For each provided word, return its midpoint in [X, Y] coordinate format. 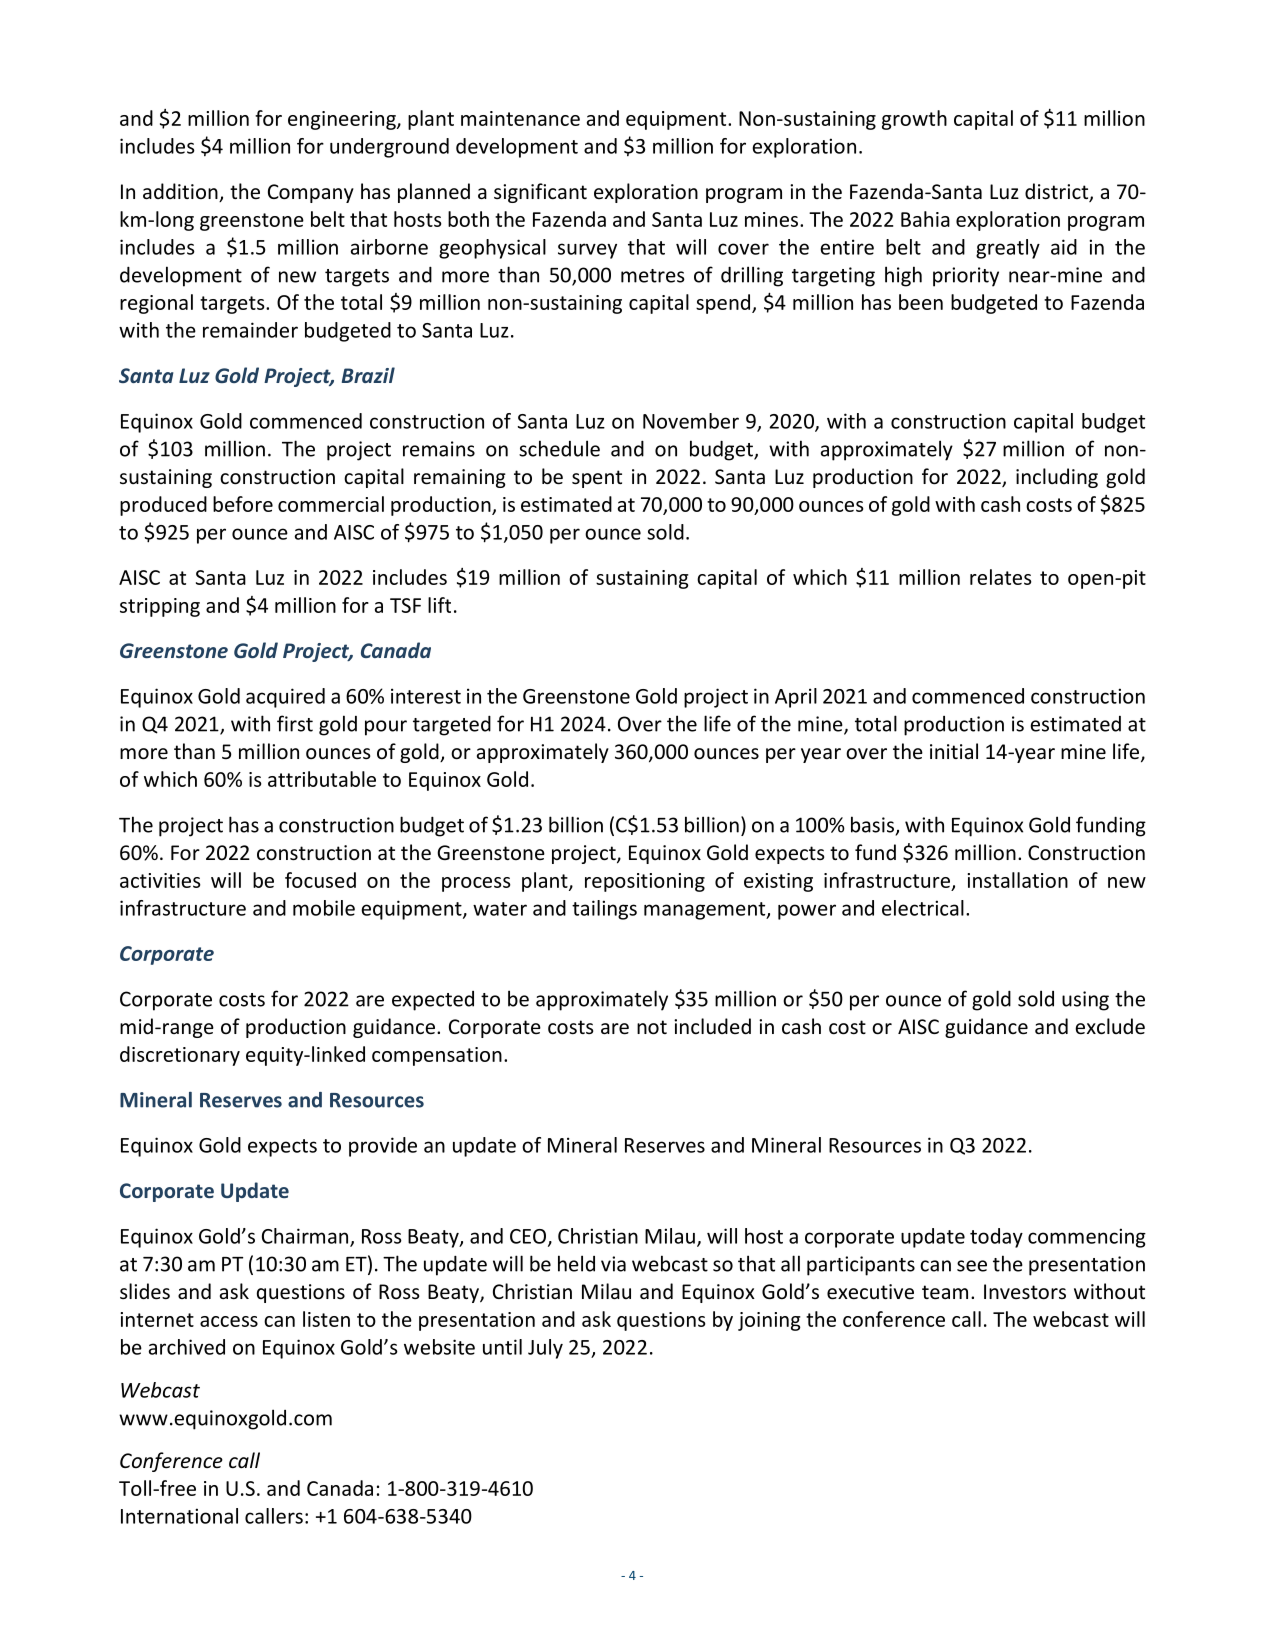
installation [1018, 880]
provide [383, 1147]
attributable [322, 779]
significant [540, 193]
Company [311, 193]
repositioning [645, 882]
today [996, 1238]
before [243, 504]
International [179, 1516]
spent [597, 479]
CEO [529, 1237]
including [1057, 478]
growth [914, 120]
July [545, 1349]
